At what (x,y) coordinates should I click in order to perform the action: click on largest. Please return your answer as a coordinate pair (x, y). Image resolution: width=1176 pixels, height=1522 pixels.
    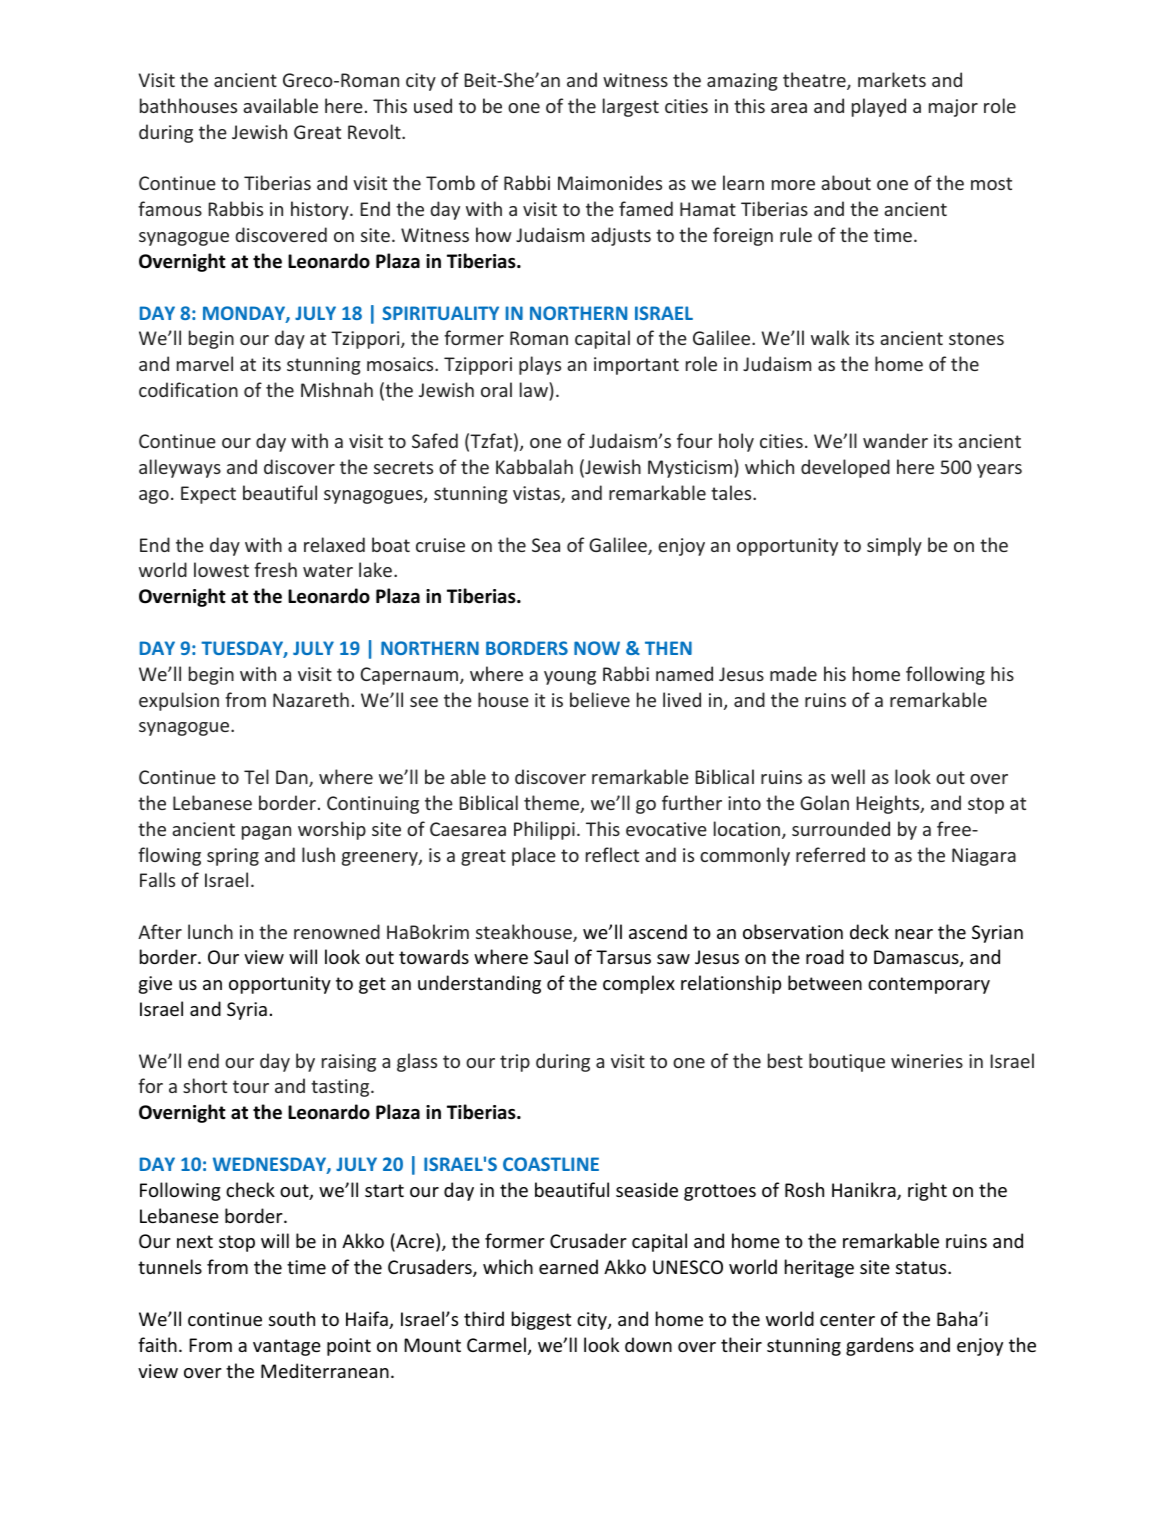
    Looking at the image, I should click on (631, 107).
